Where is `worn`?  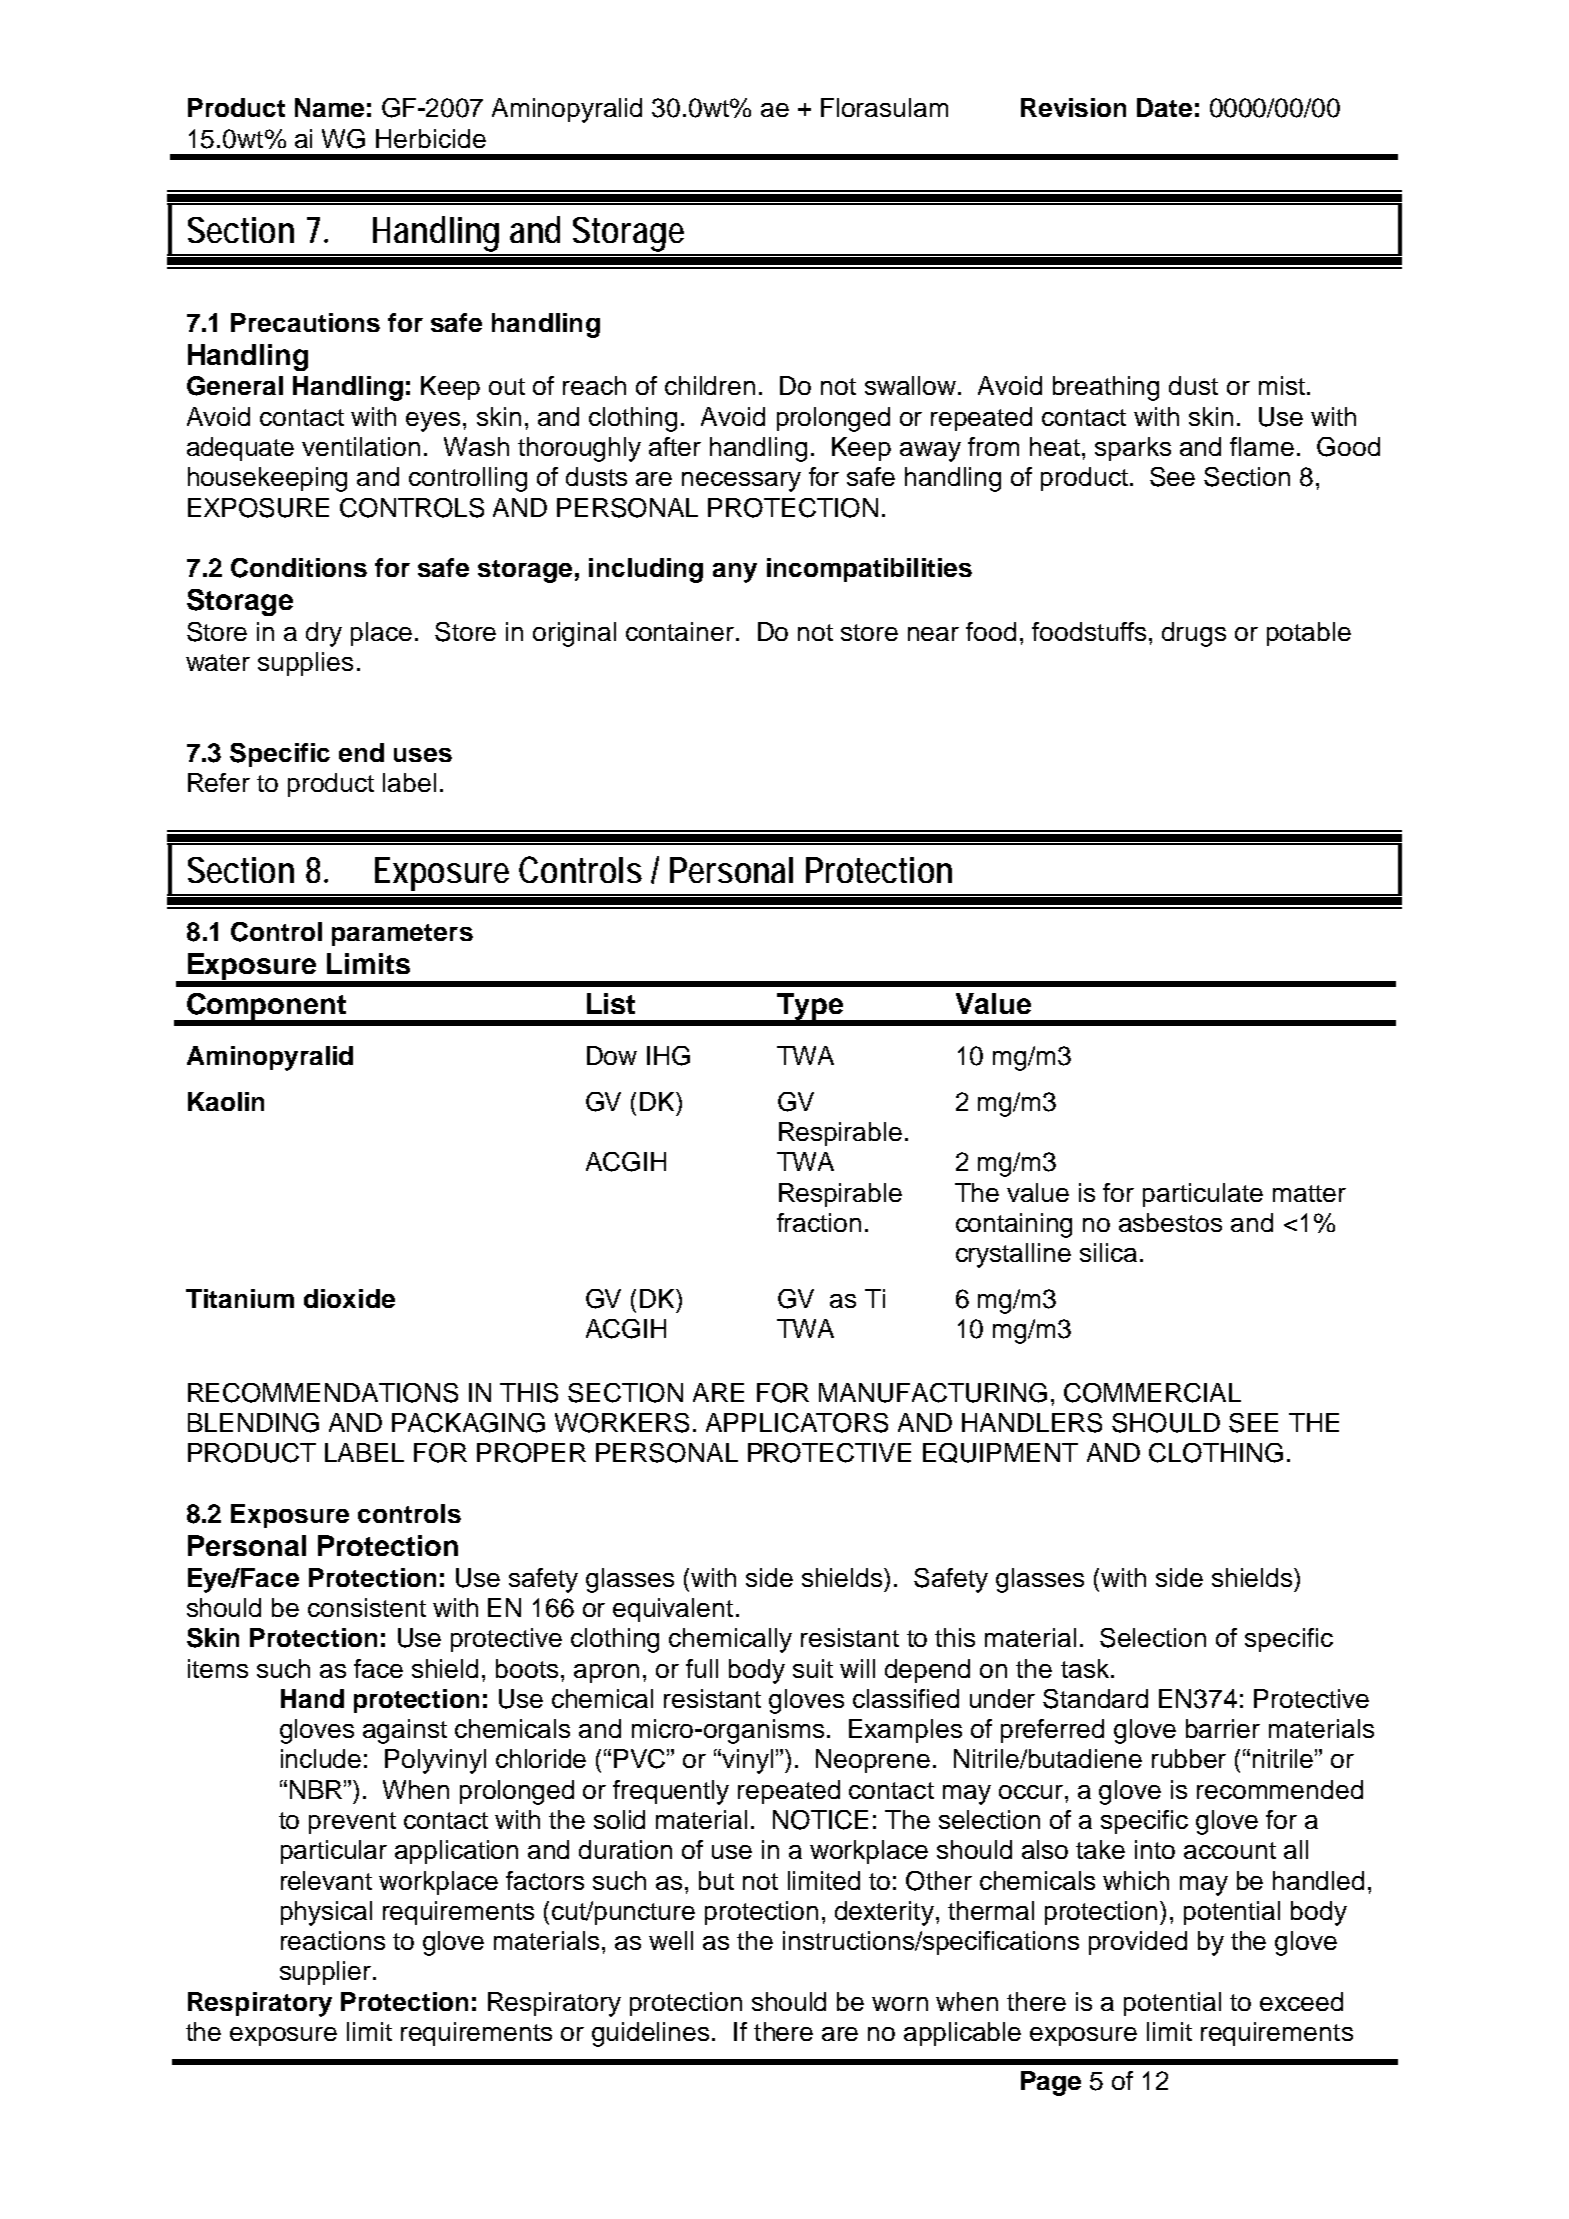
worn is located at coordinates (900, 2004).
